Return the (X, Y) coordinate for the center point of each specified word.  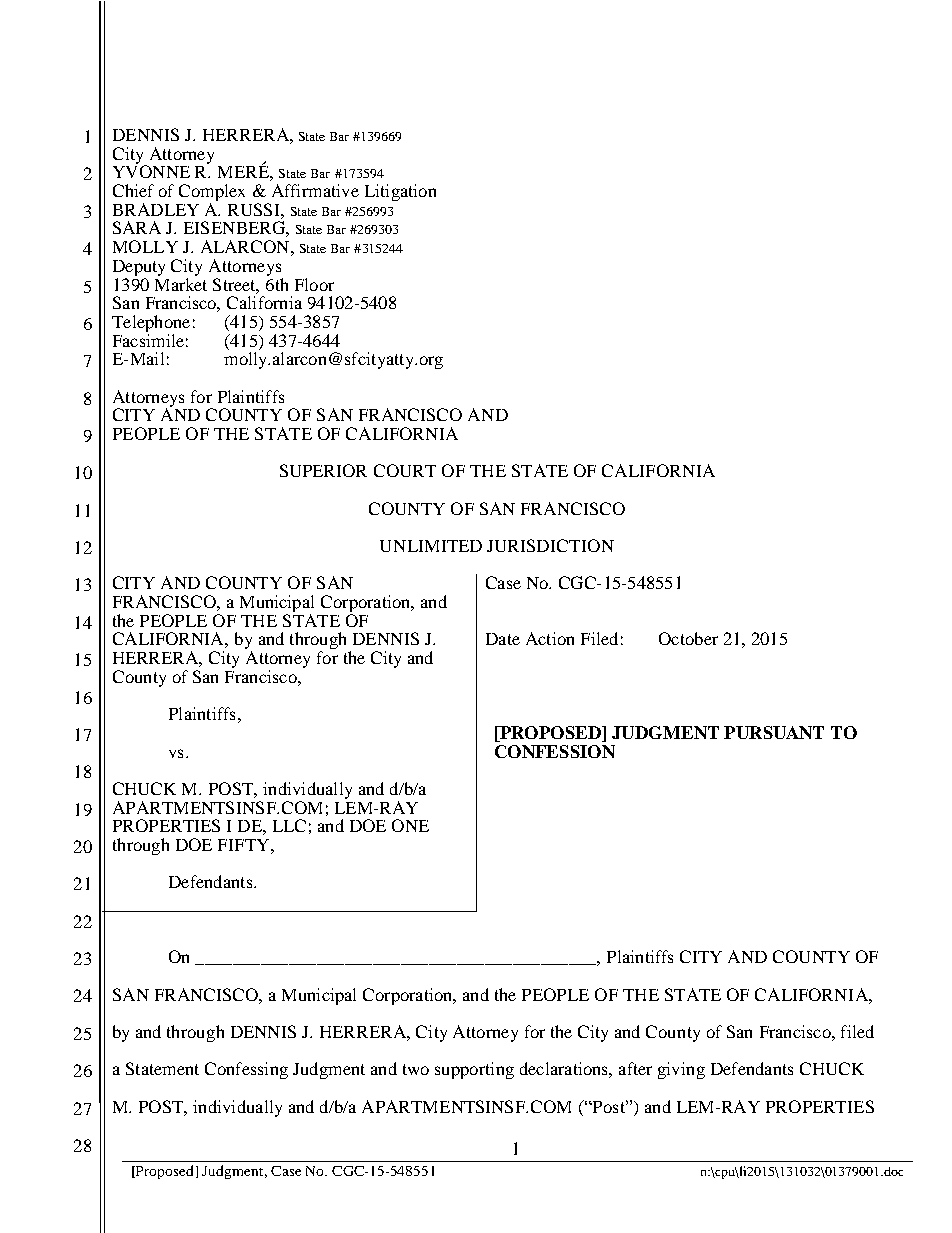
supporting (474, 1070)
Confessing (246, 1070)
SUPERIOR (323, 470)
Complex (212, 194)
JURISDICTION (550, 545)
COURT (405, 470)
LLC (289, 825)
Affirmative (315, 190)
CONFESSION (555, 751)
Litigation (400, 192)
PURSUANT (774, 732)
